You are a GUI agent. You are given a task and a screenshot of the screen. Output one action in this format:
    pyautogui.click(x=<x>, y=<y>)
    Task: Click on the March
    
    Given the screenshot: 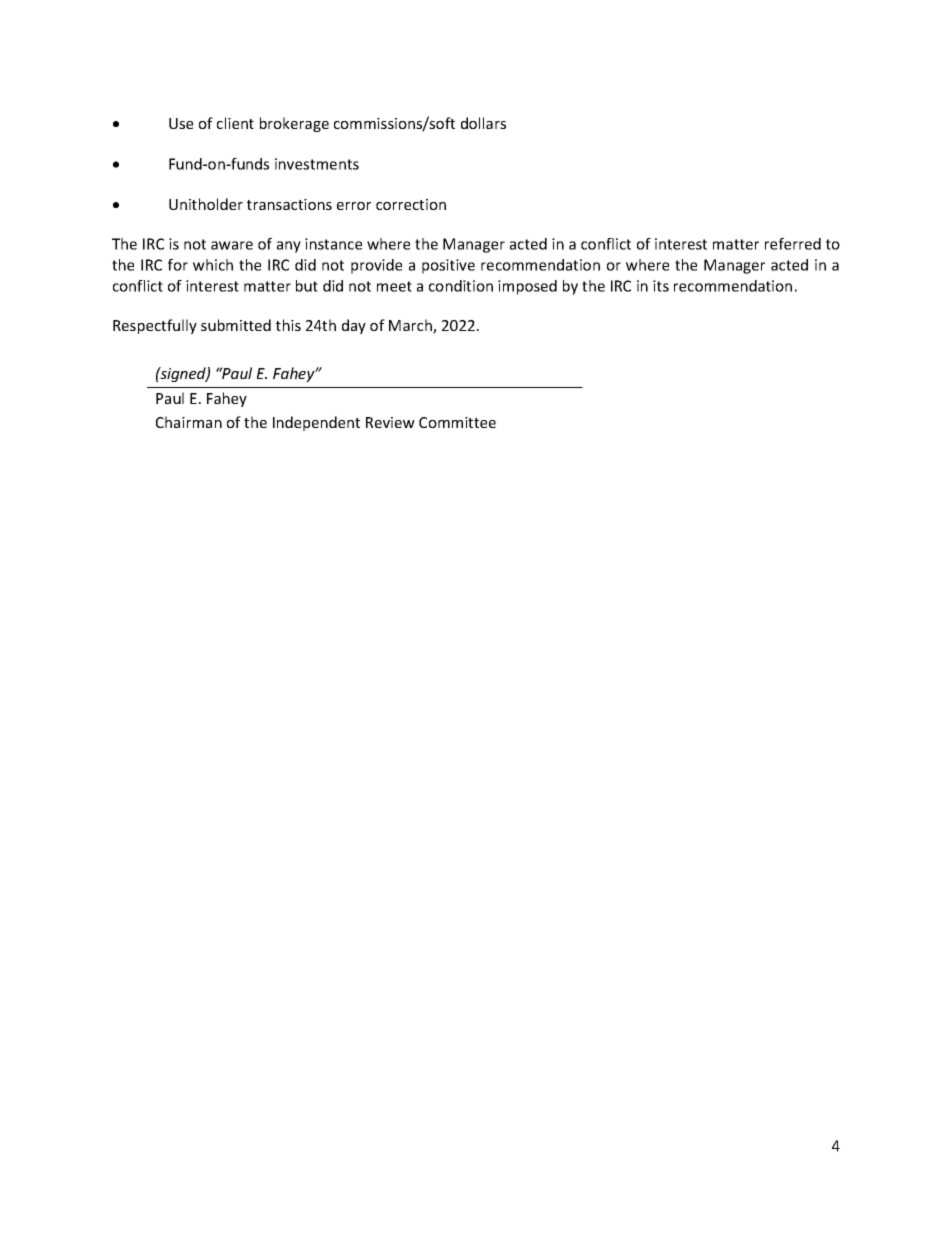 What is the action you would take?
    pyautogui.click(x=411, y=326)
